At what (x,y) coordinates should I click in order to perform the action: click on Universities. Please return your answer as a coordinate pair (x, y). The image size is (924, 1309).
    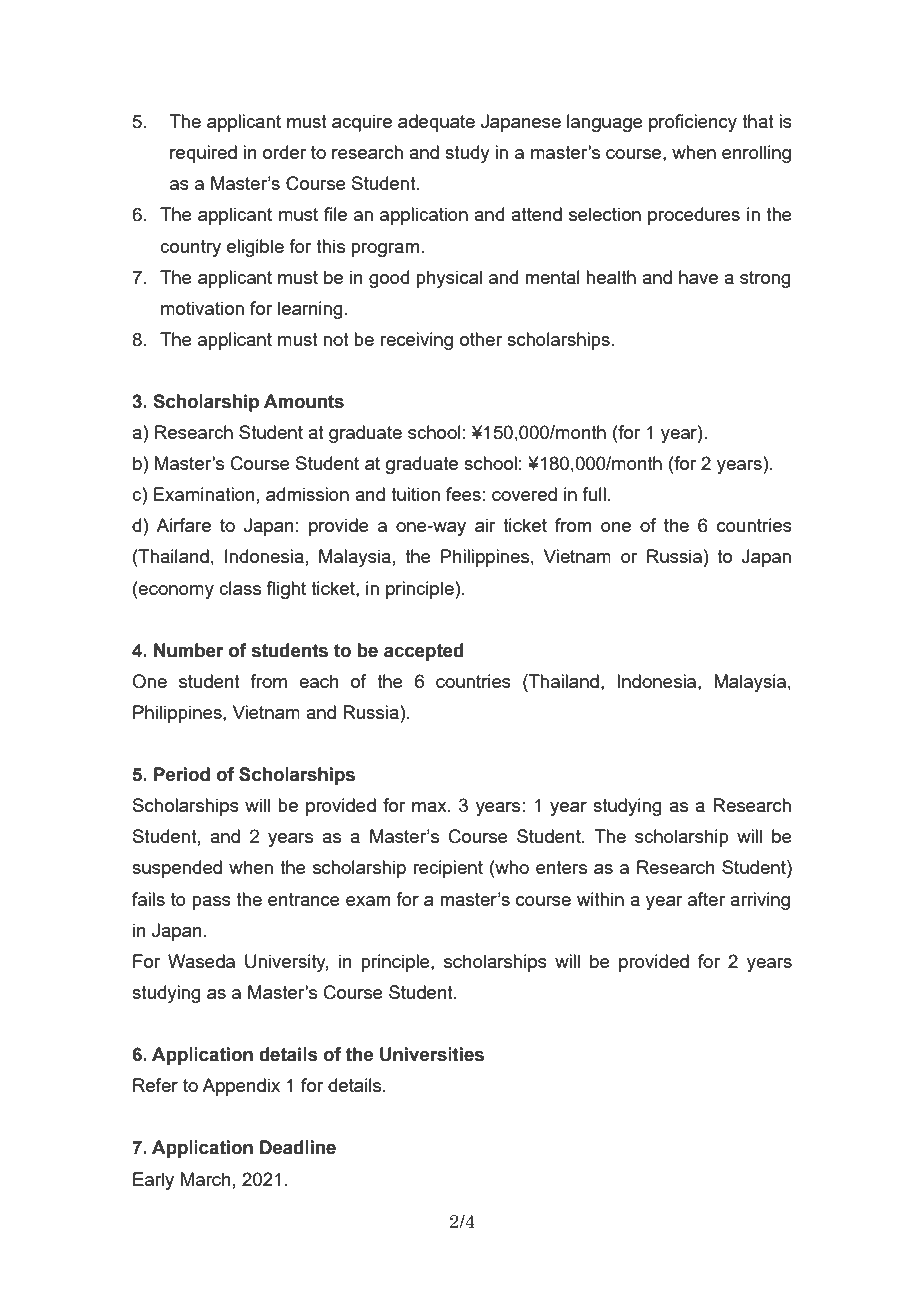
    Looking at the image, I should click on (432, 1054).
